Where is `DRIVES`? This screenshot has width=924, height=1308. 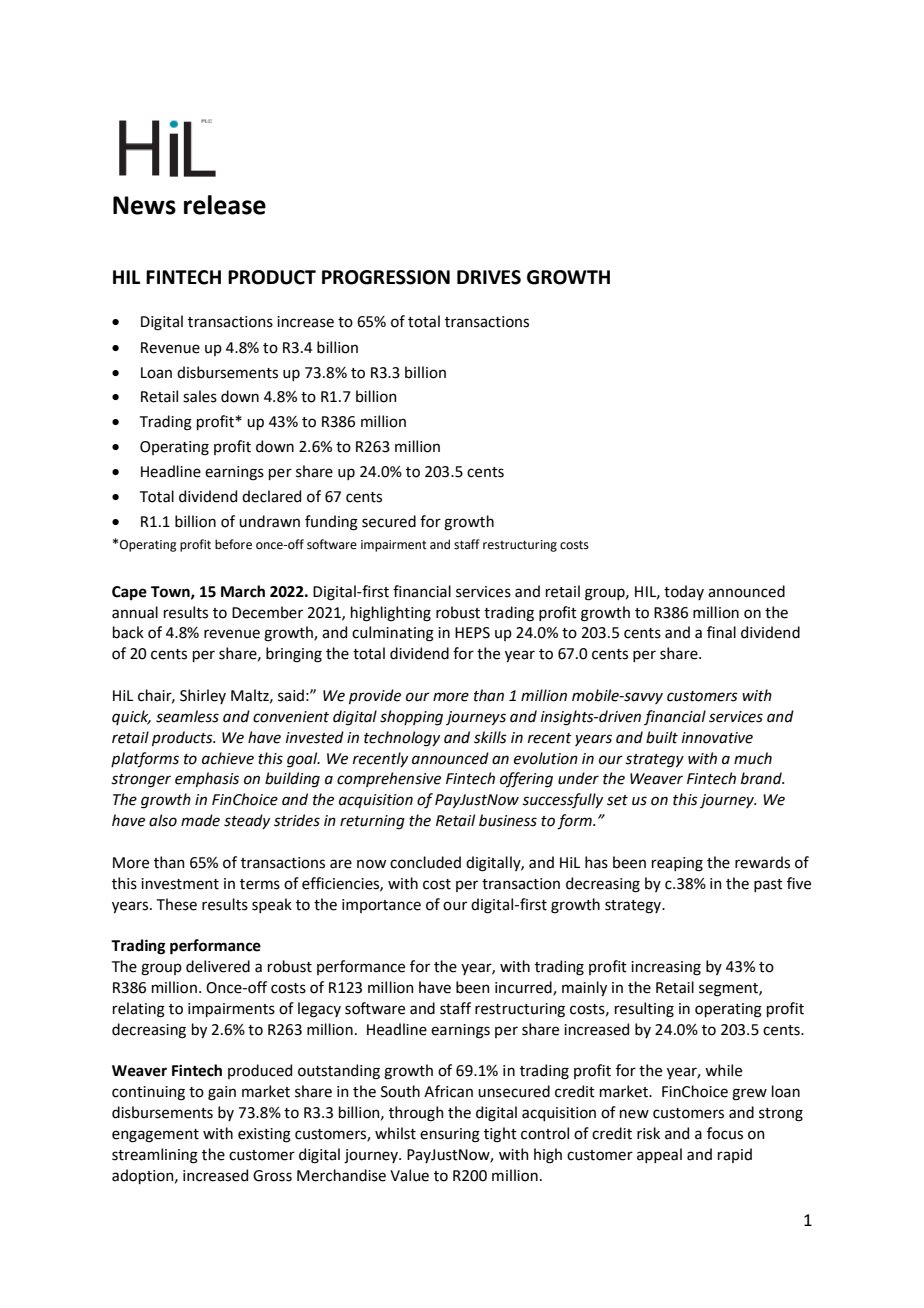
DRIVES is located at coordinates (489, 277).
